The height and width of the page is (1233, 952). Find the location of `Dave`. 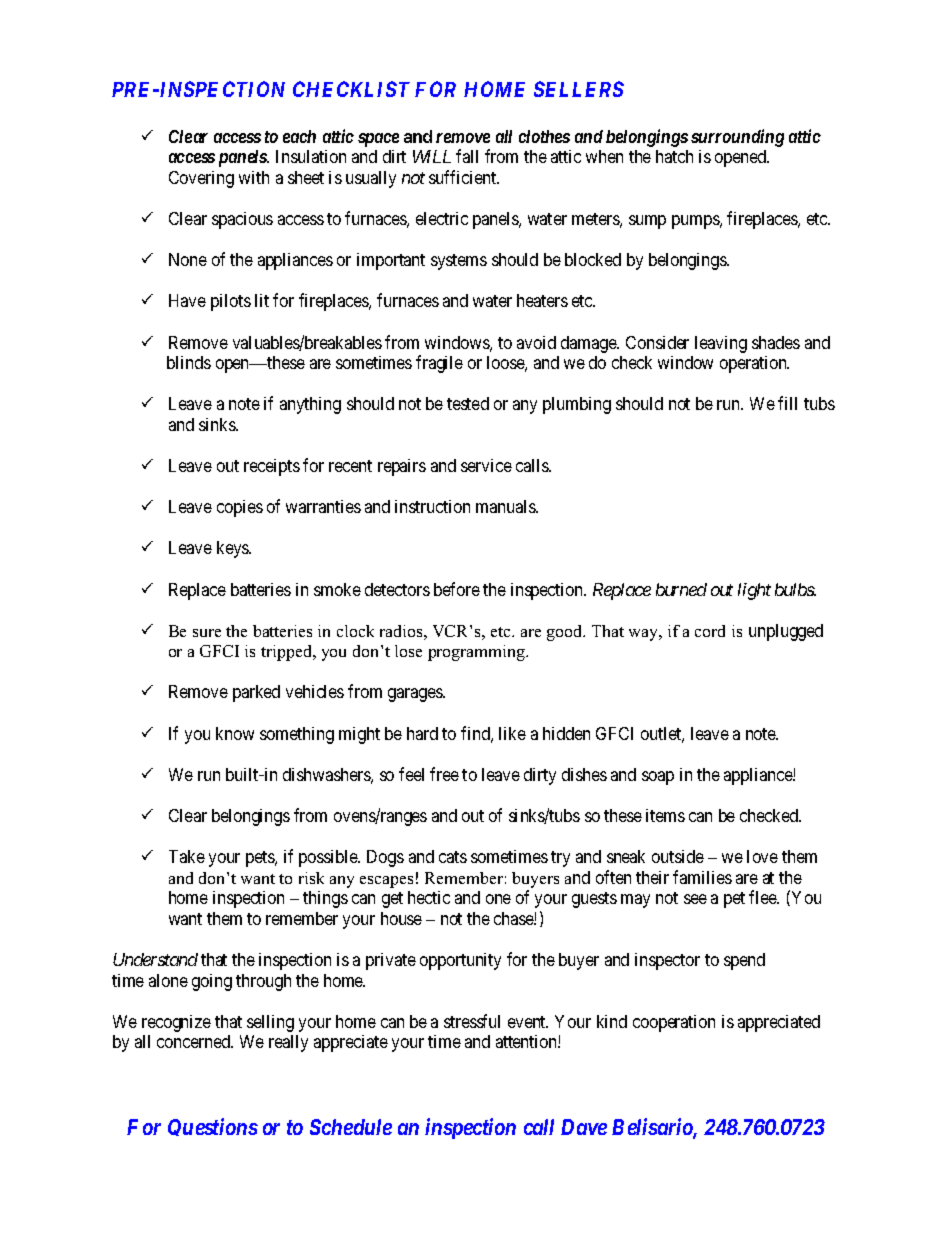

Dave is located at coordinates (584, 1127).
